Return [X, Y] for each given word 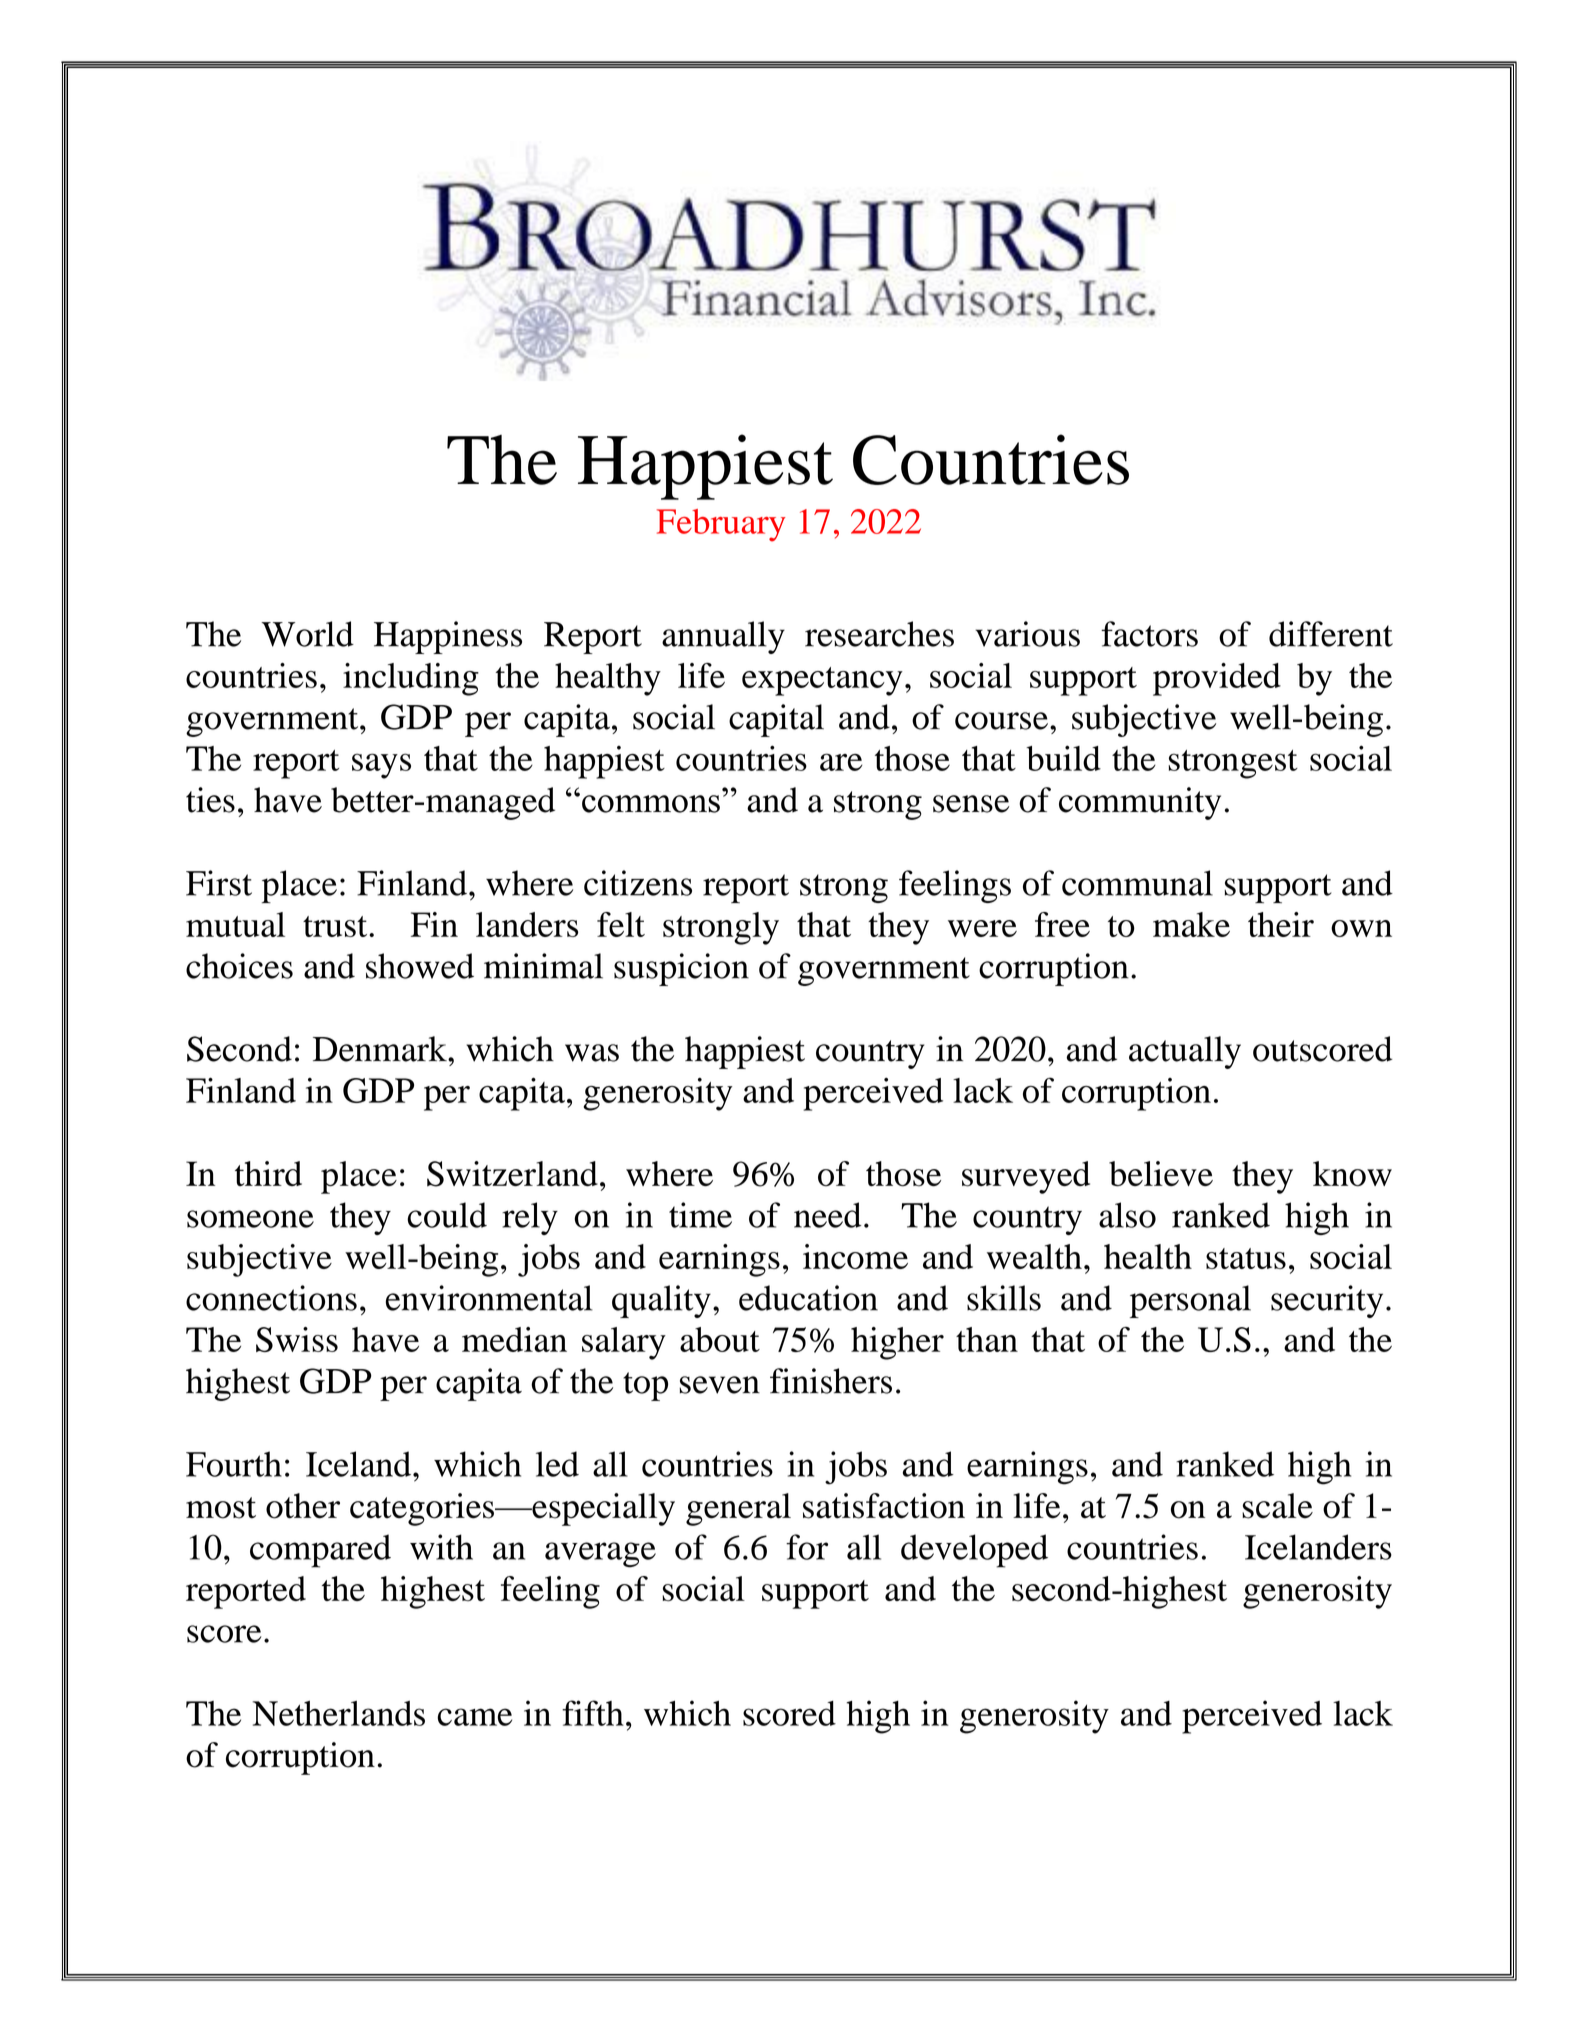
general [738, 1509]
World [307, 634]
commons [651, 804]
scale [1277, 1506]
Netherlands [339, 1713]
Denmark [381, 1049]
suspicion [681, 969]
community [1140, 803]
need [828, 1215]
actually [1185, 1052]
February [721, 525]
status [1246, 1258]
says [381, 766]
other [303, 1506]
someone [250, 1219]
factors [1149, 634]
